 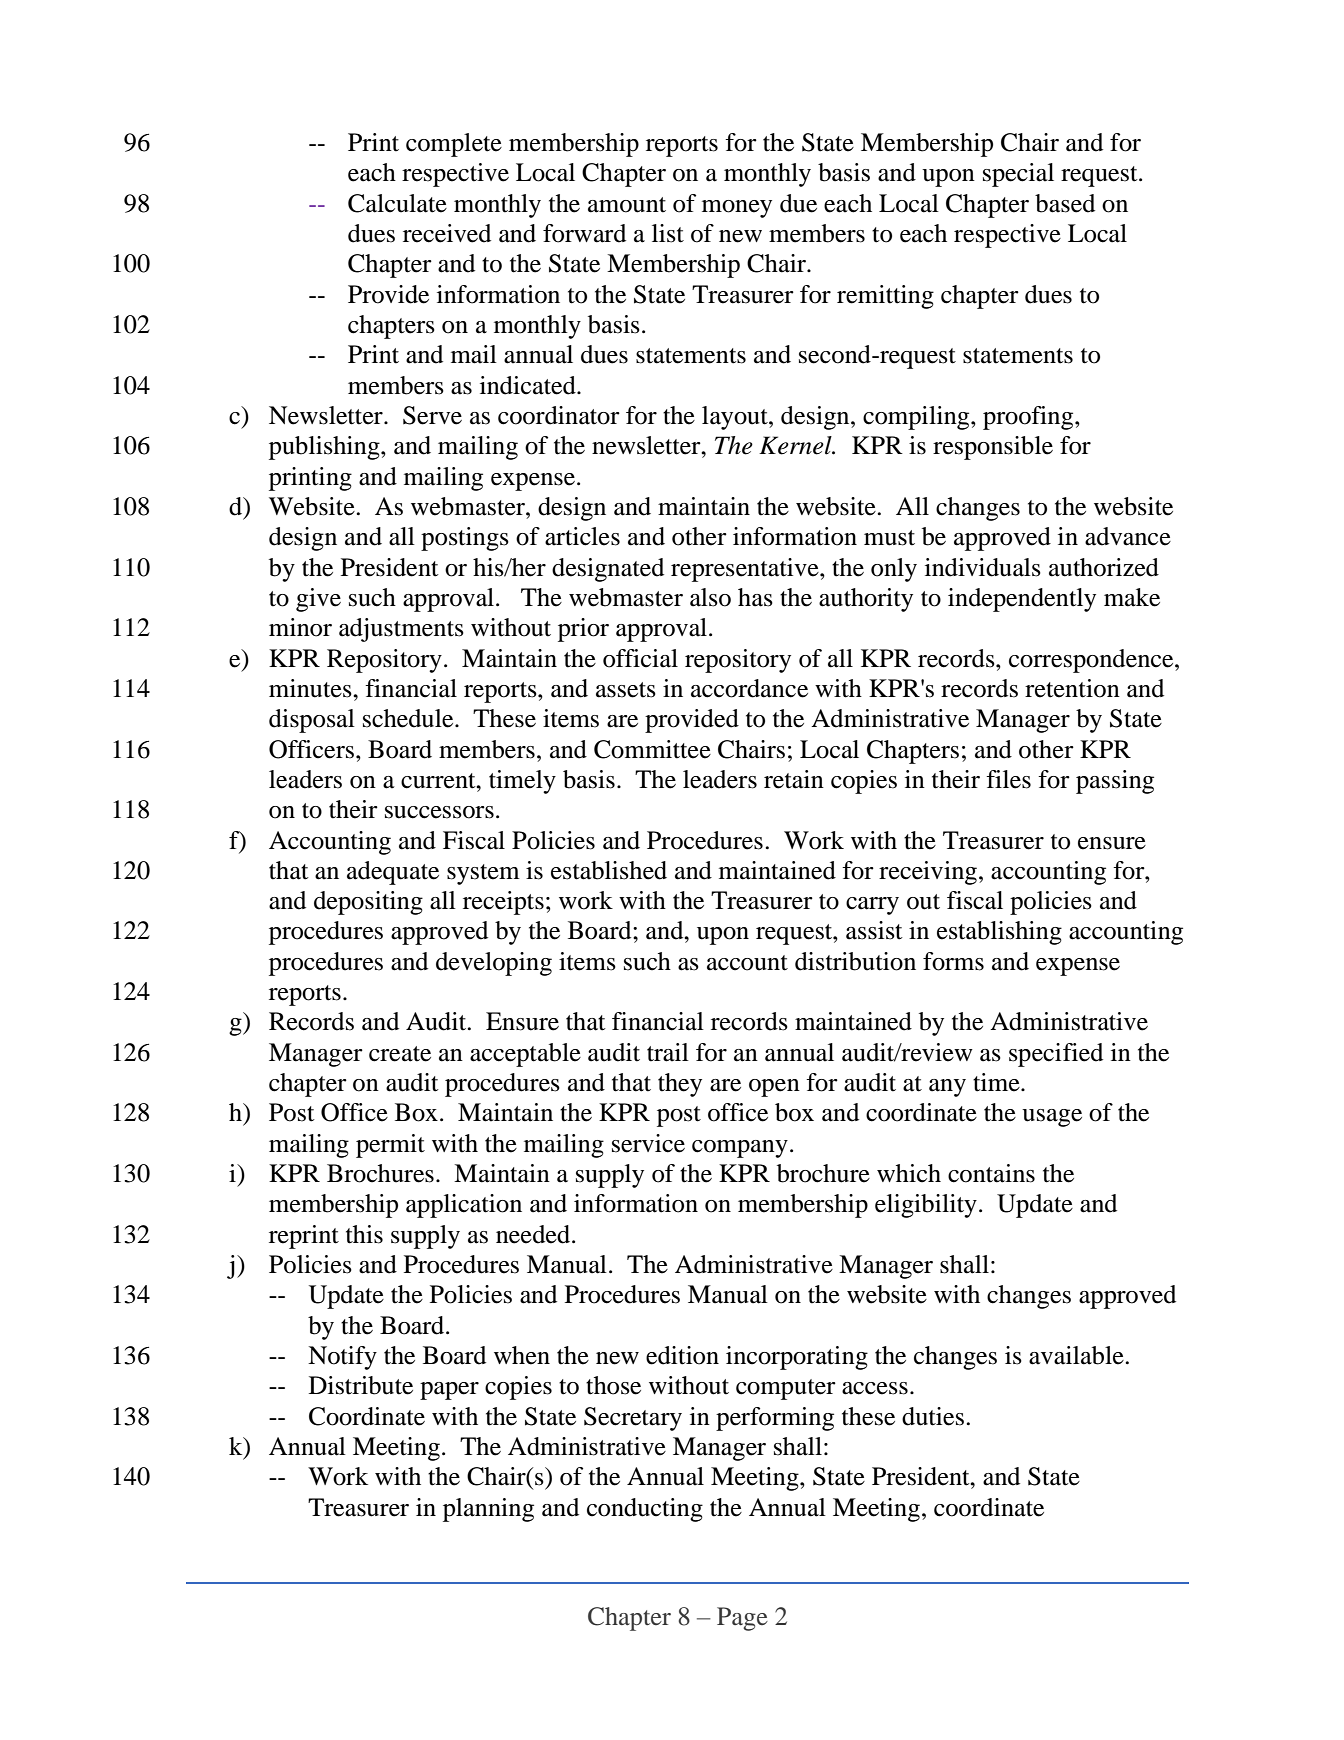 What do you see at coordinates (737, 209) in the screenshot?
I see `money` at bounding box center [737, 209].
